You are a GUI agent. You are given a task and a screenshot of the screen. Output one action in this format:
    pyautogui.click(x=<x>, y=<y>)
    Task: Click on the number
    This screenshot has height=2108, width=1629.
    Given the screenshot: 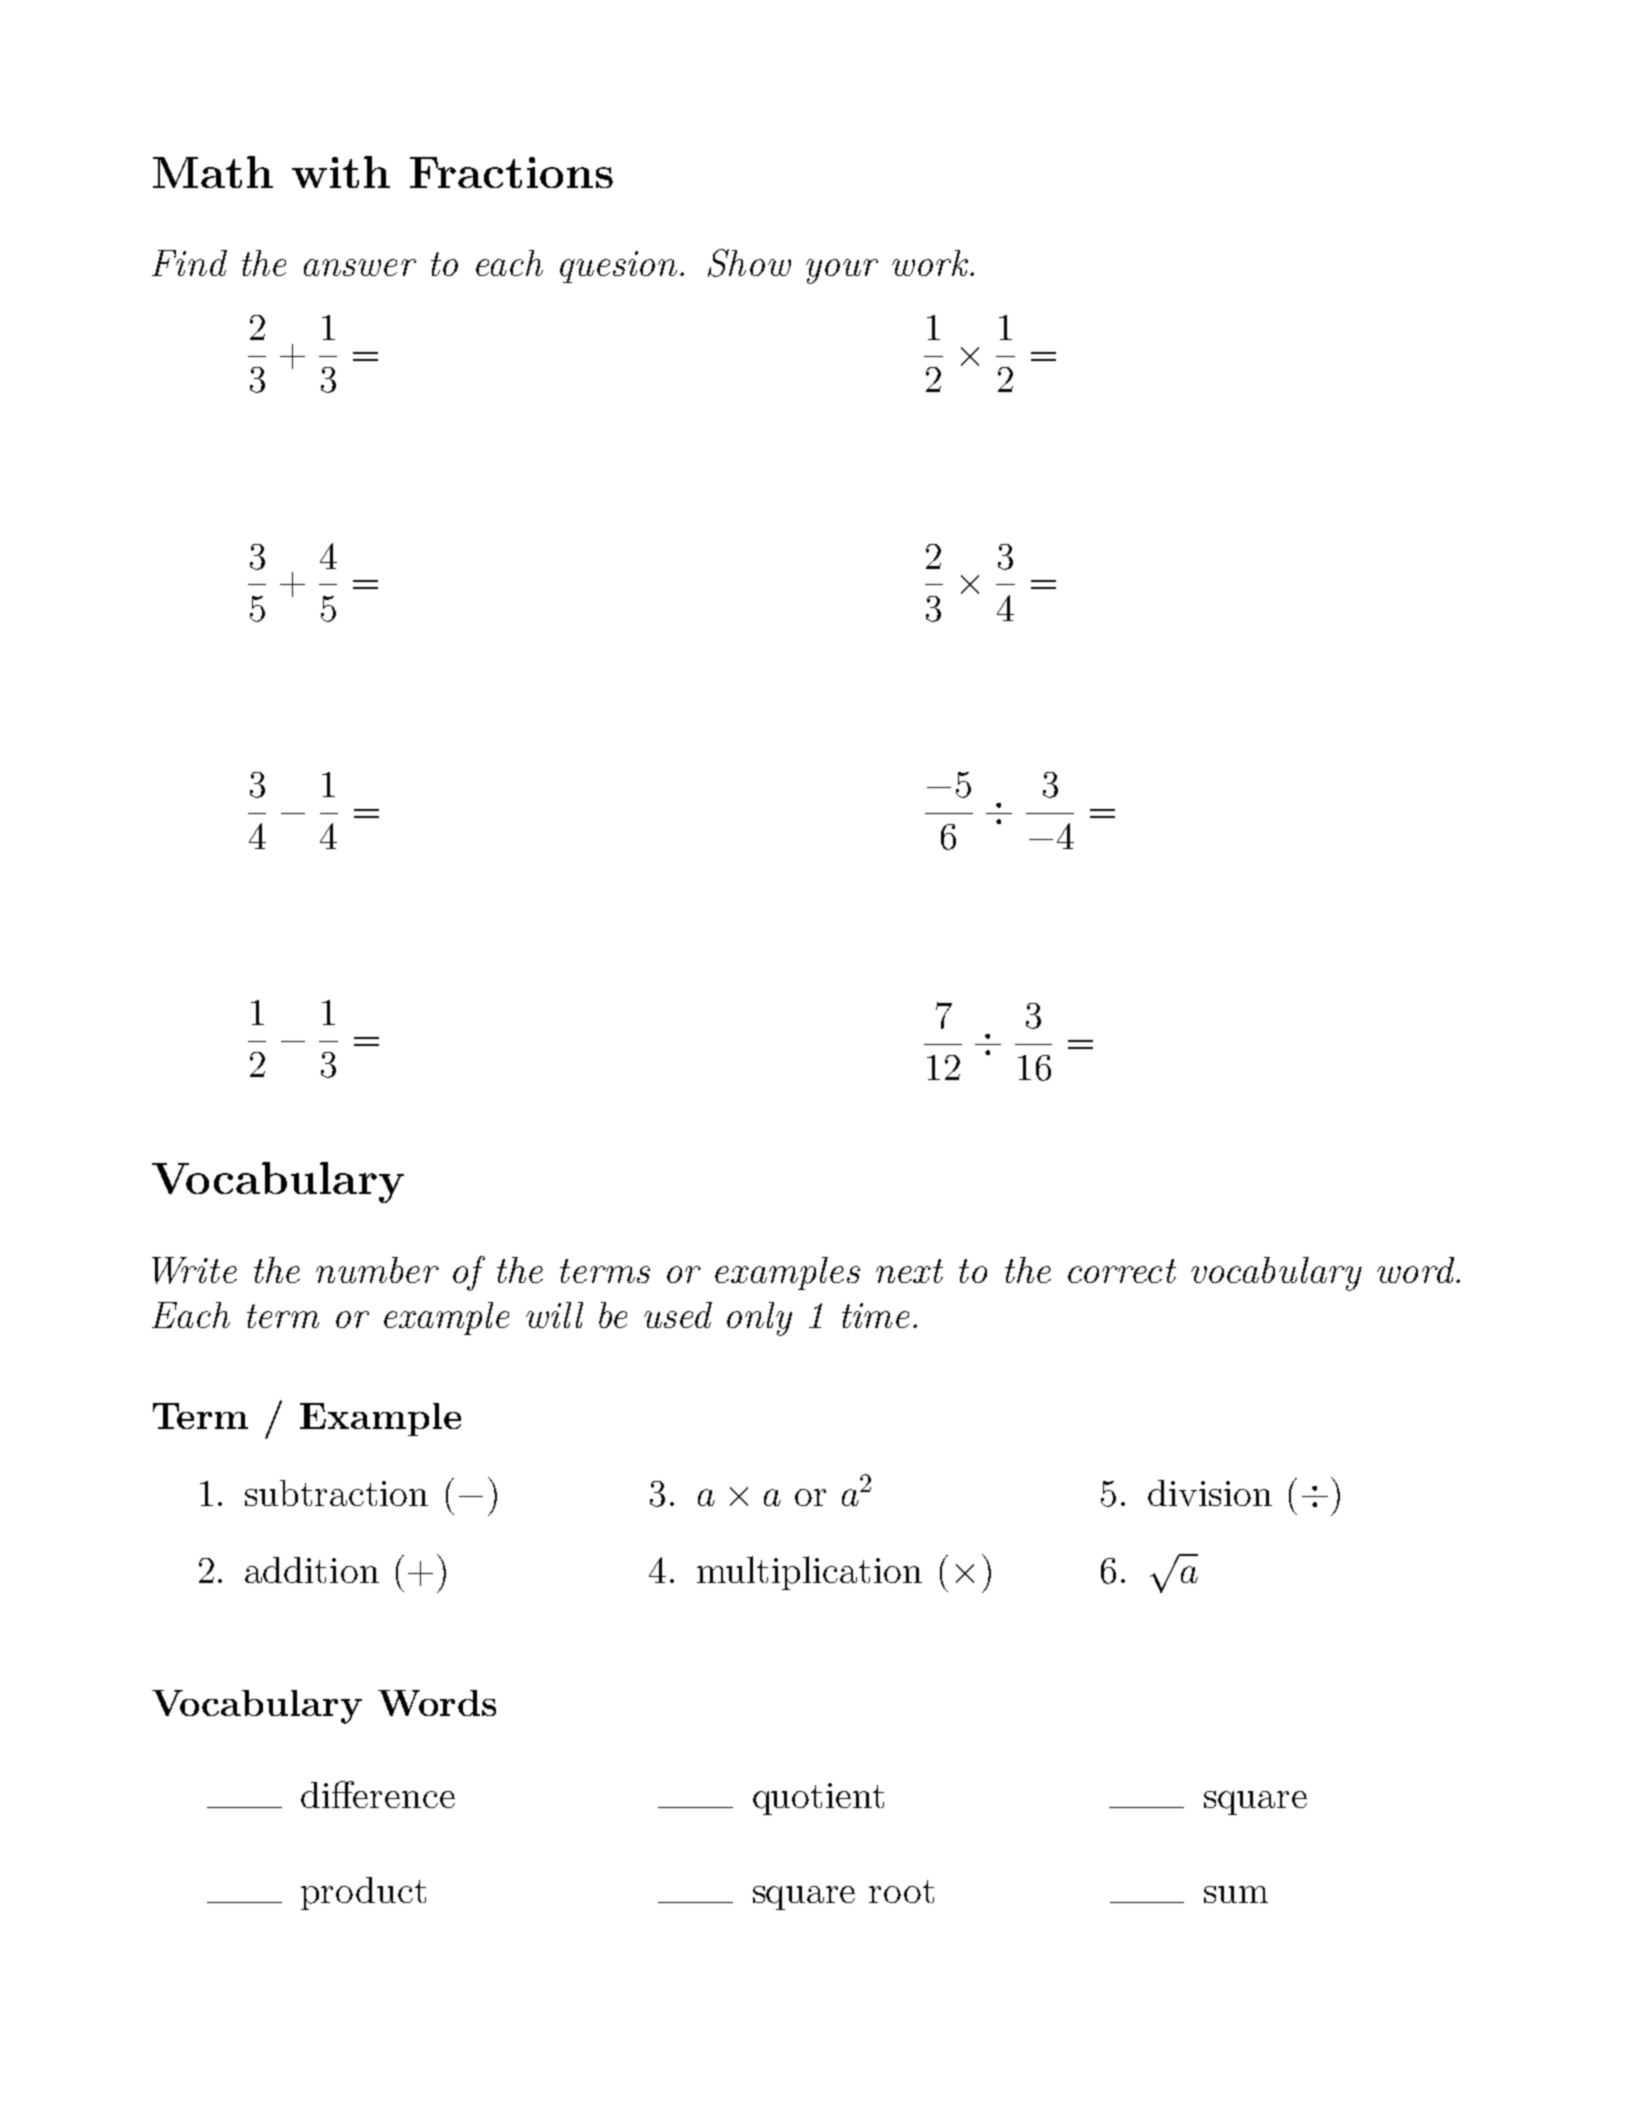 What is the action you would take?
    pyautogui.click(x=377, y=1270)
